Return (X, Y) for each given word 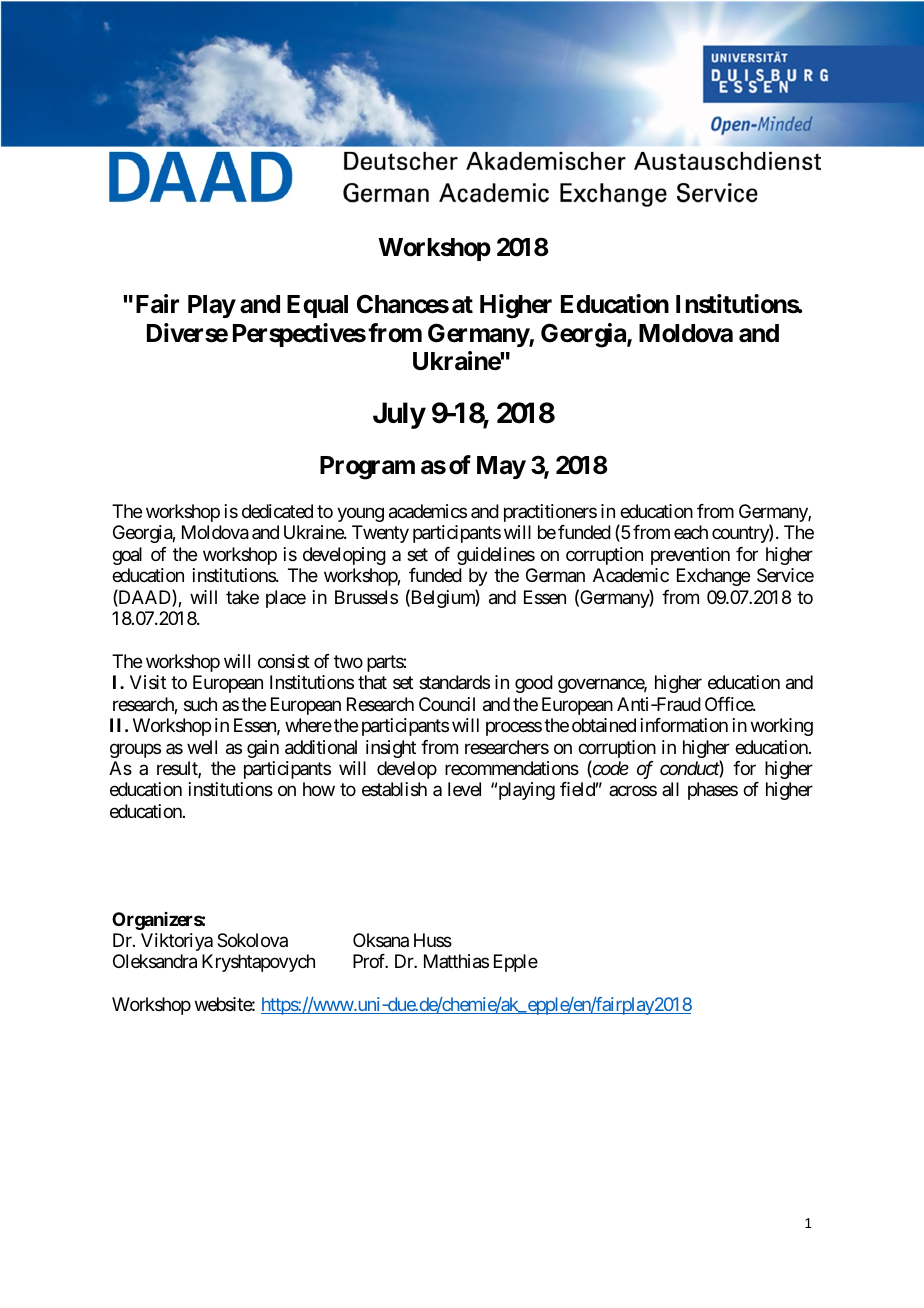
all (670, 789)
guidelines (496, 556)
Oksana (381, 940)
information (684, 725)
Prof (370, 961)
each (691, 532)
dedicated (277, 511)
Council (447, 704)
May (501, 467)
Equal (317, 306)
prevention (690, 556)
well (202, 747)
